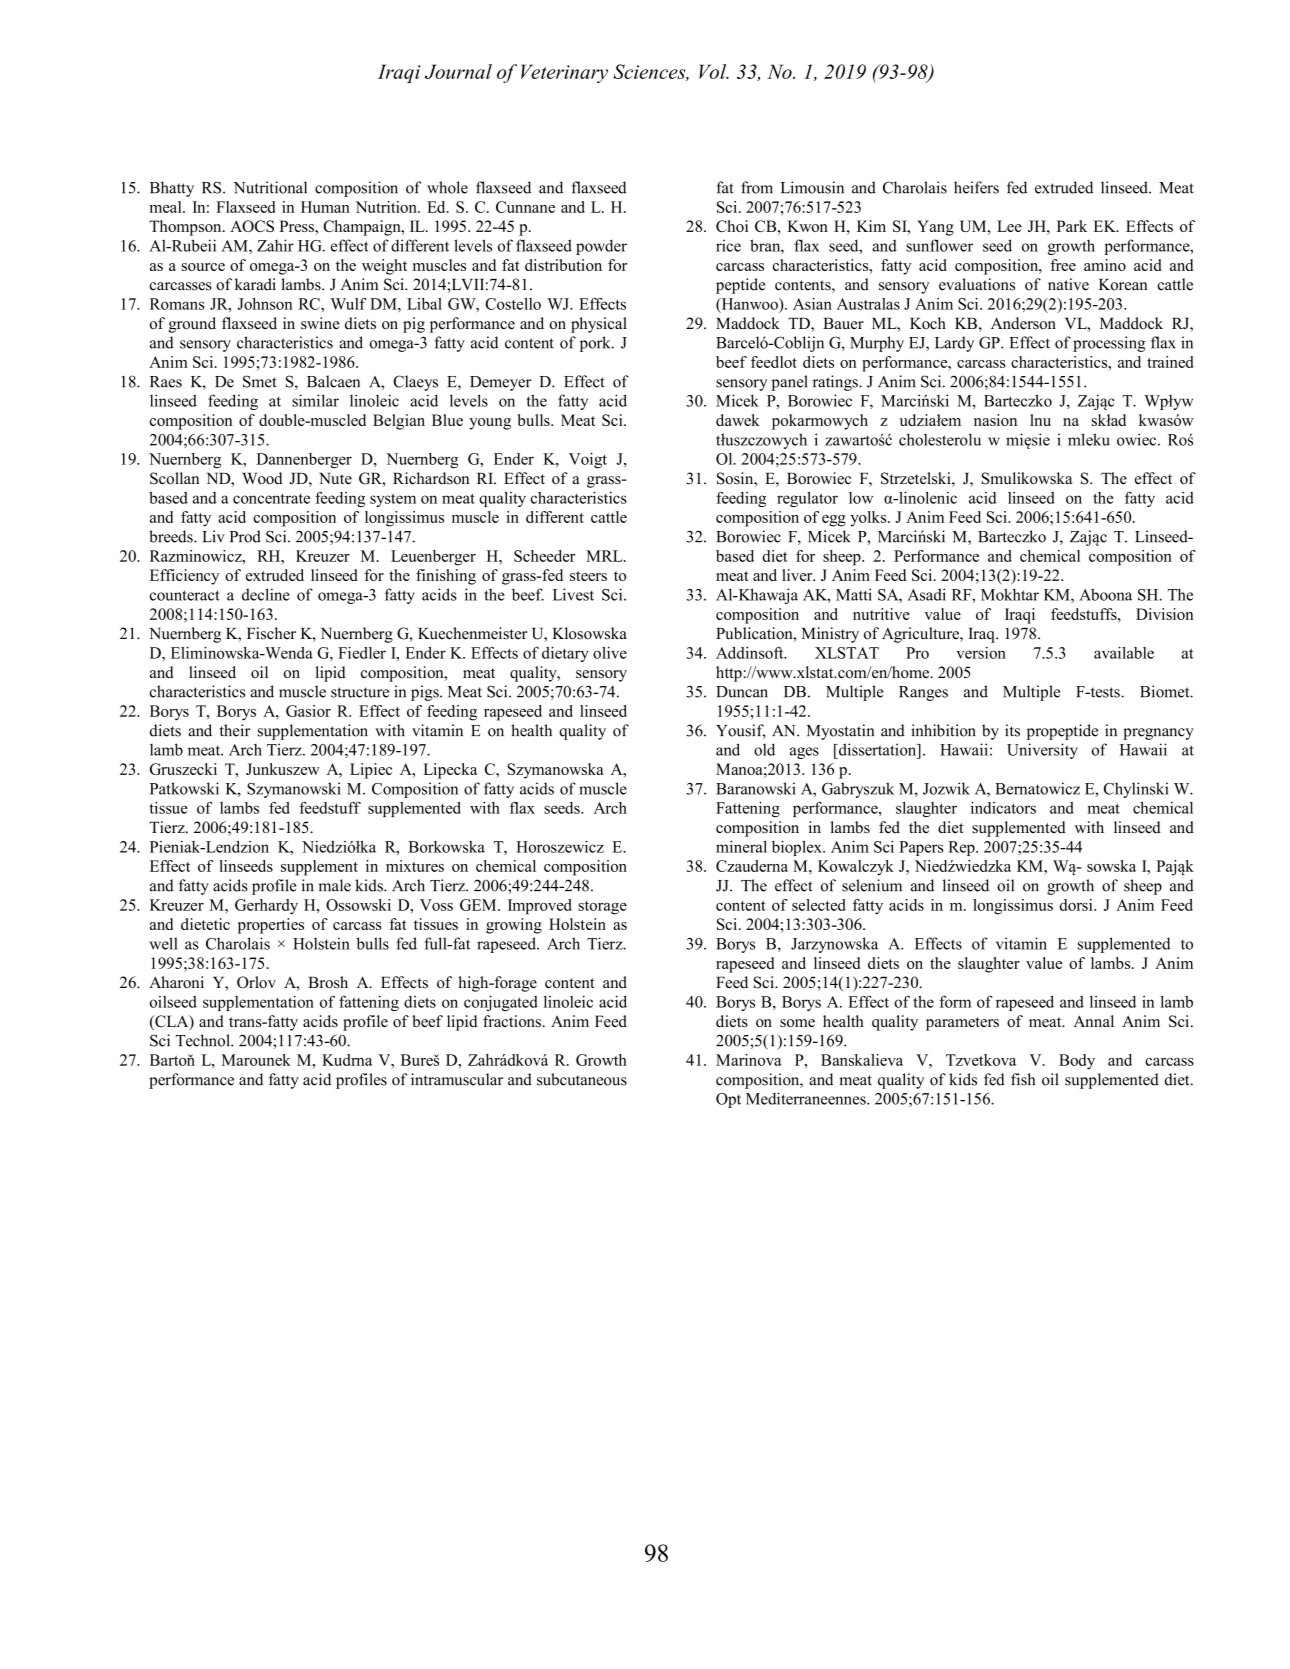 Image resolution: width=1290 pixels, height=1669 pixels. What do you see at coordinates (266, 594) in the page?
I see `decline` at bounding box center [266, 594].
